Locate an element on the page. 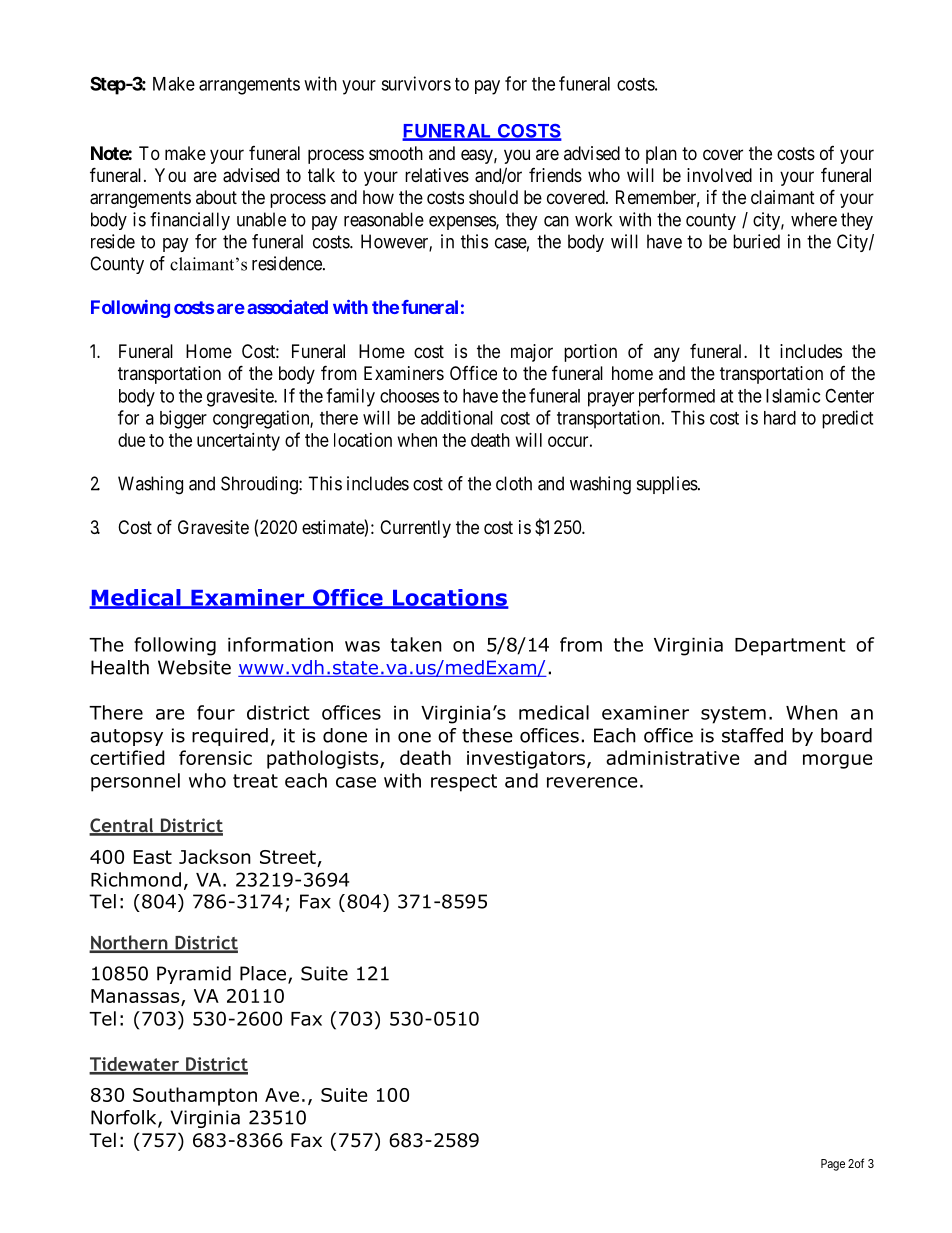 The height and width of the page is (1233, 952). respect is located at coordinates (464, 783).
